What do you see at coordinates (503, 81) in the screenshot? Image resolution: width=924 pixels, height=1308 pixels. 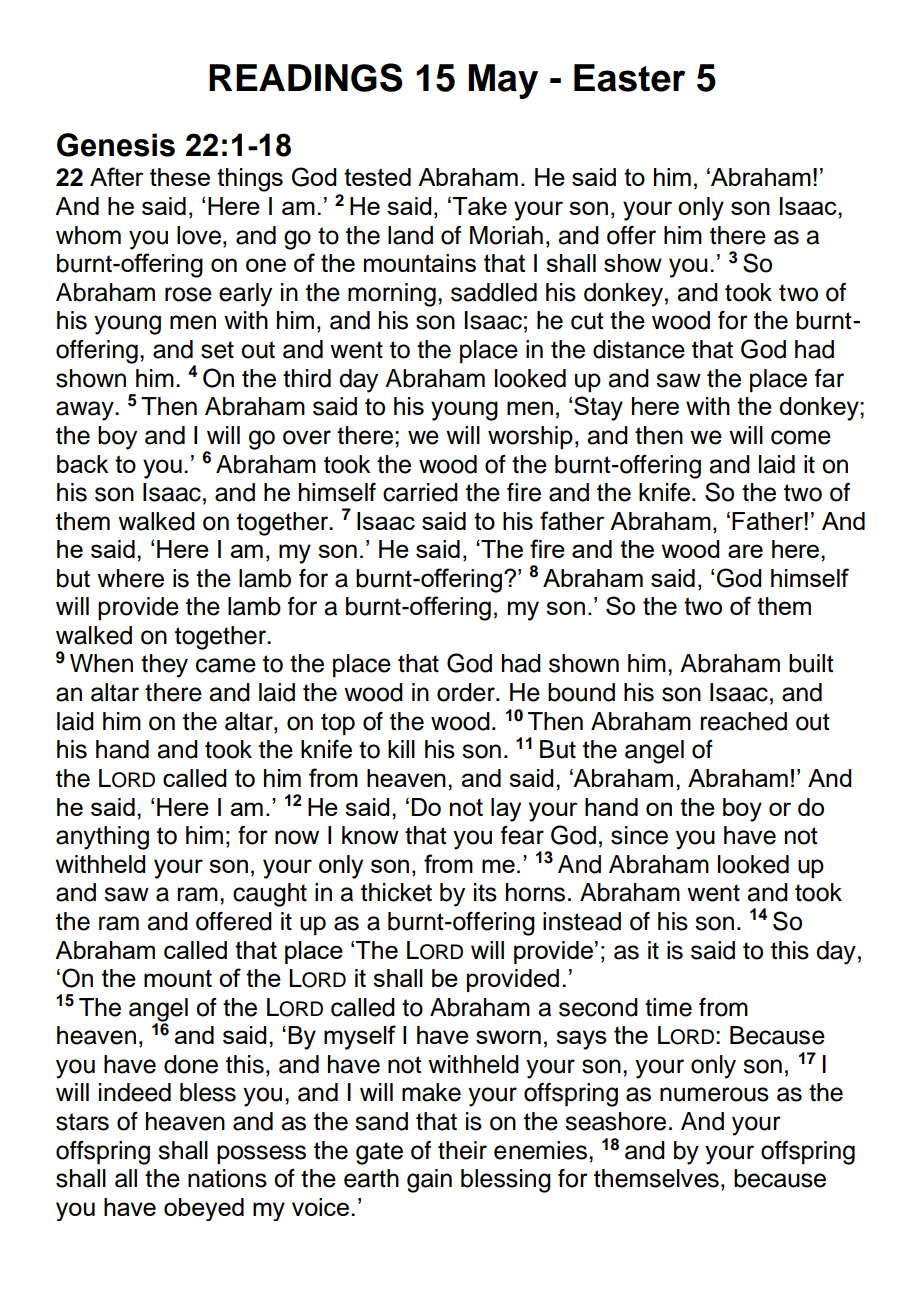 I see `May` at bounding box center [503, 81].
